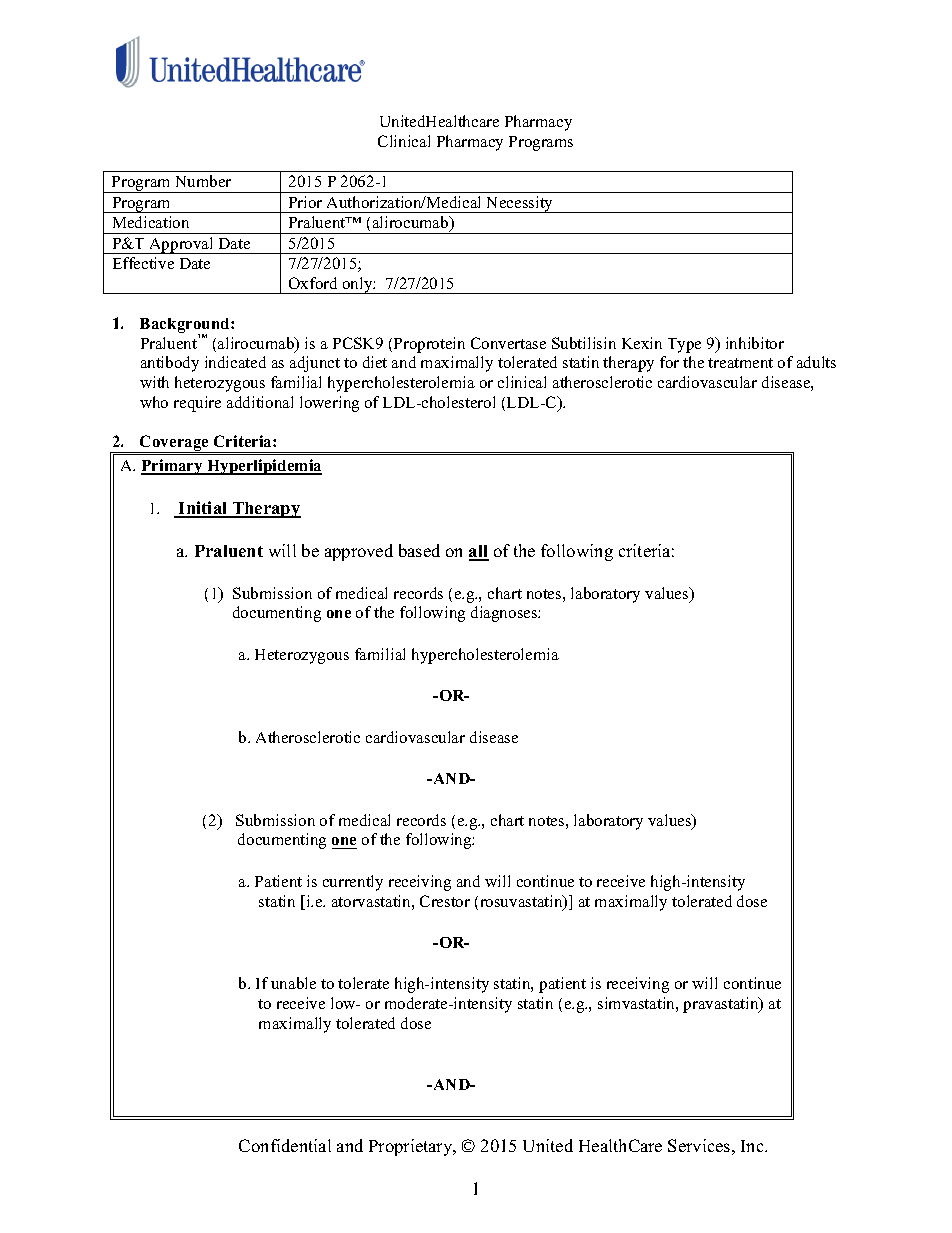 The image size is (952, 1233). Describe the element at coordinates (174, 444) in the image. I see `Coverage` at that location.
